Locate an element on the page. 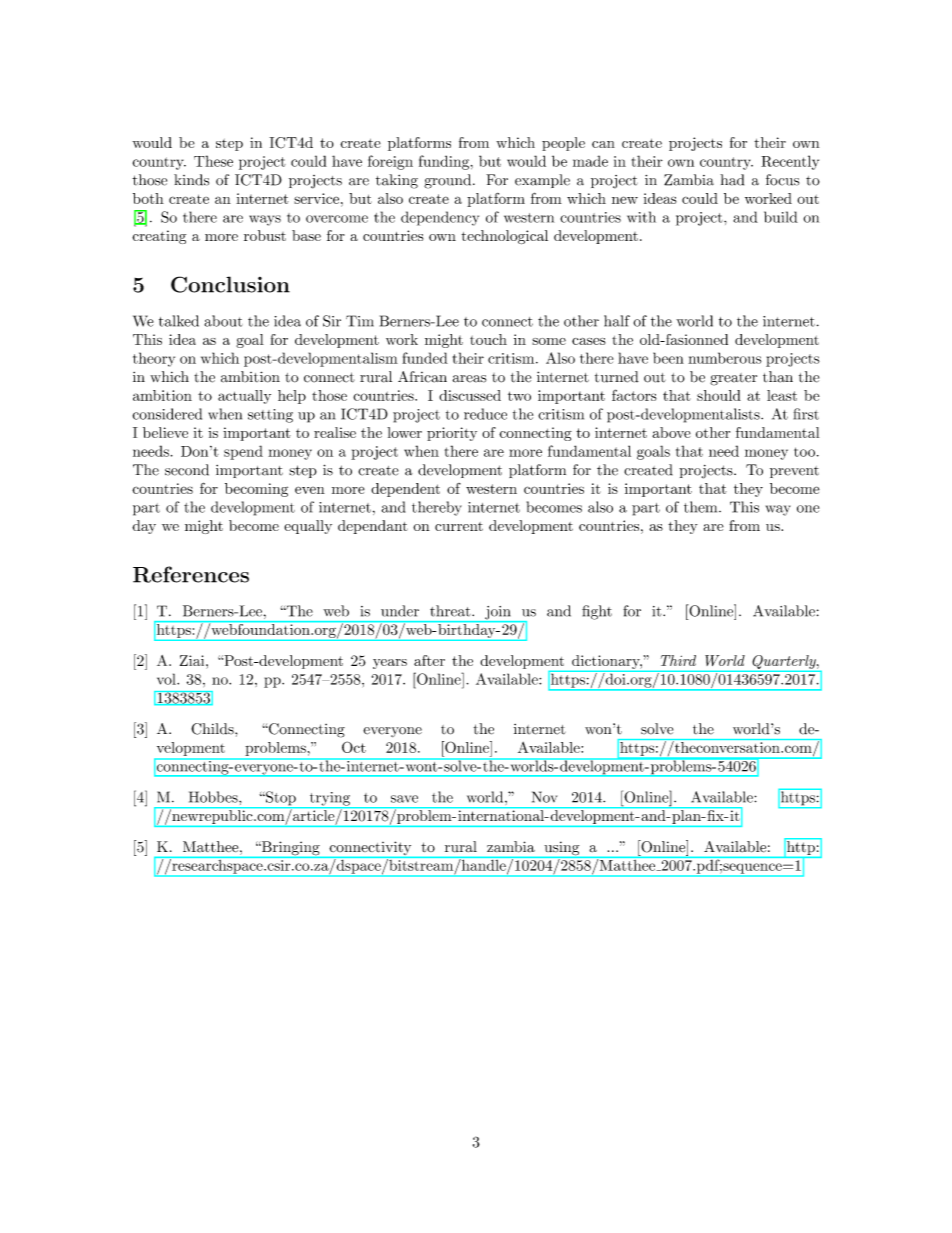  them is located at coordinates (700, 507).
